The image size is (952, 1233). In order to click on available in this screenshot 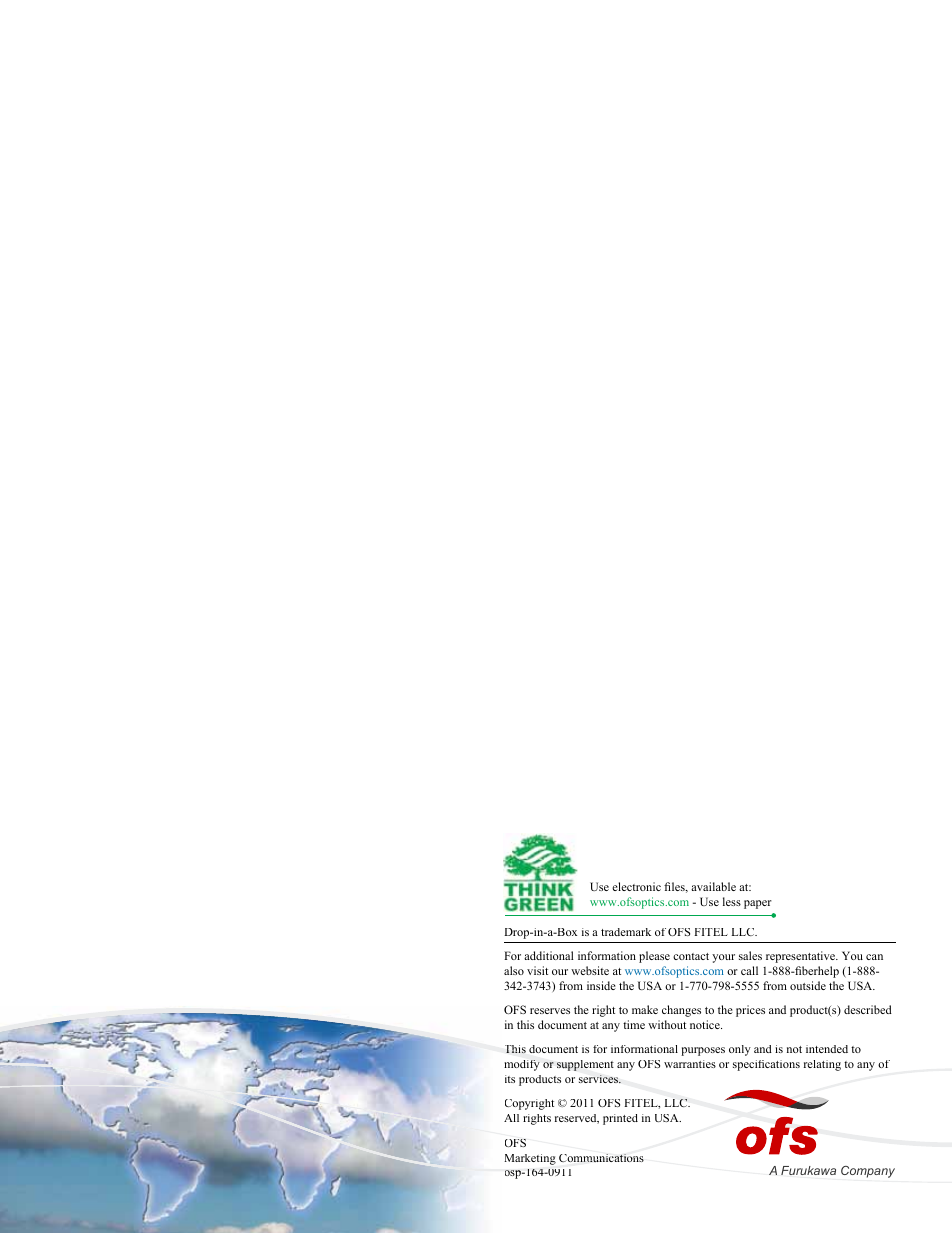, I will do `click(713, 886)`.
